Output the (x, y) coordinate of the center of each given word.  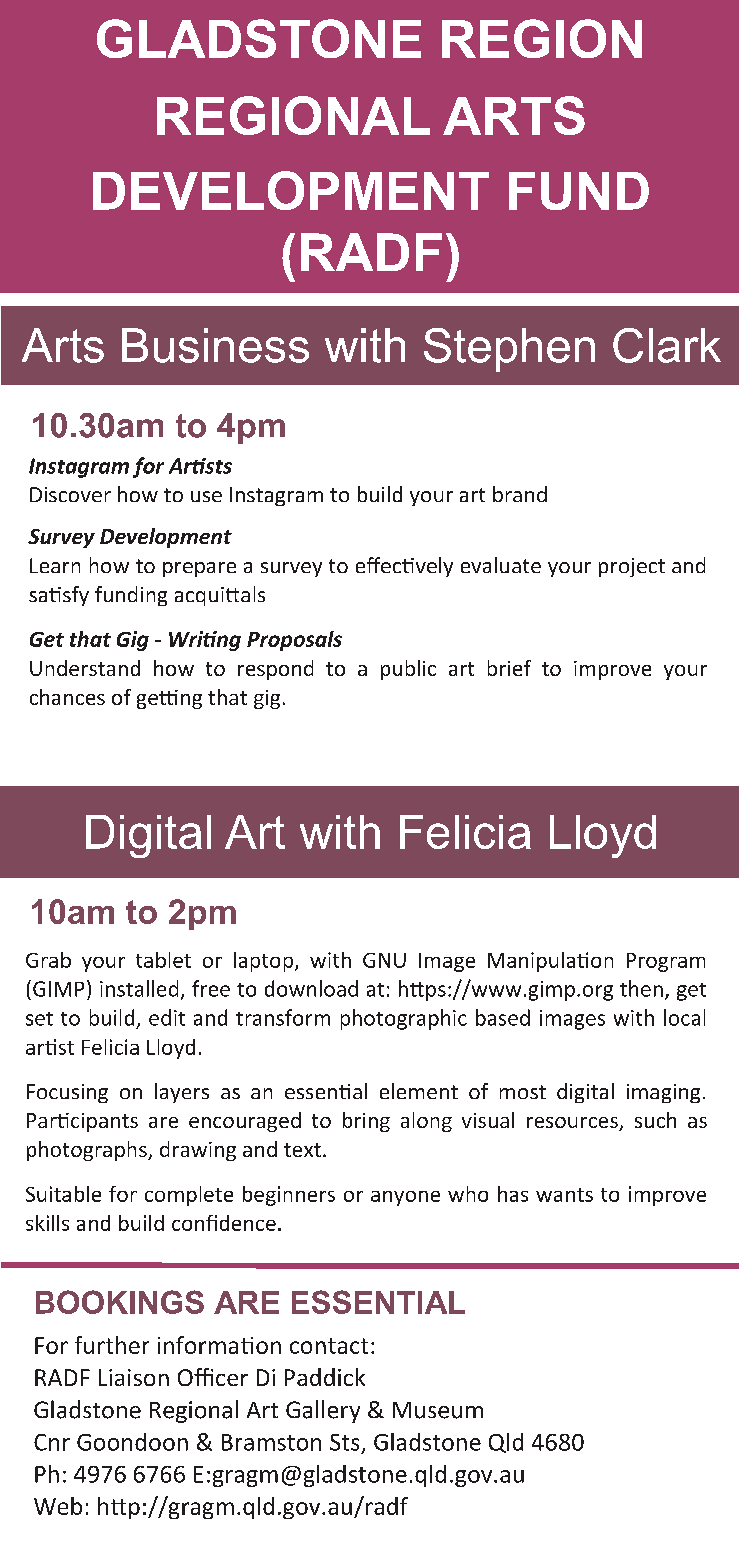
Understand (85, 668)
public (408, 670)
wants (564, 1195)
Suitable (63, 1194)
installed (139, 988)
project (632, 567)
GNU (384, 960)
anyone (405, 1198)
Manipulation (550, 962)
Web (58, 1506)
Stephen (509, 350)
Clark (667, 345)
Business (215, 345)
